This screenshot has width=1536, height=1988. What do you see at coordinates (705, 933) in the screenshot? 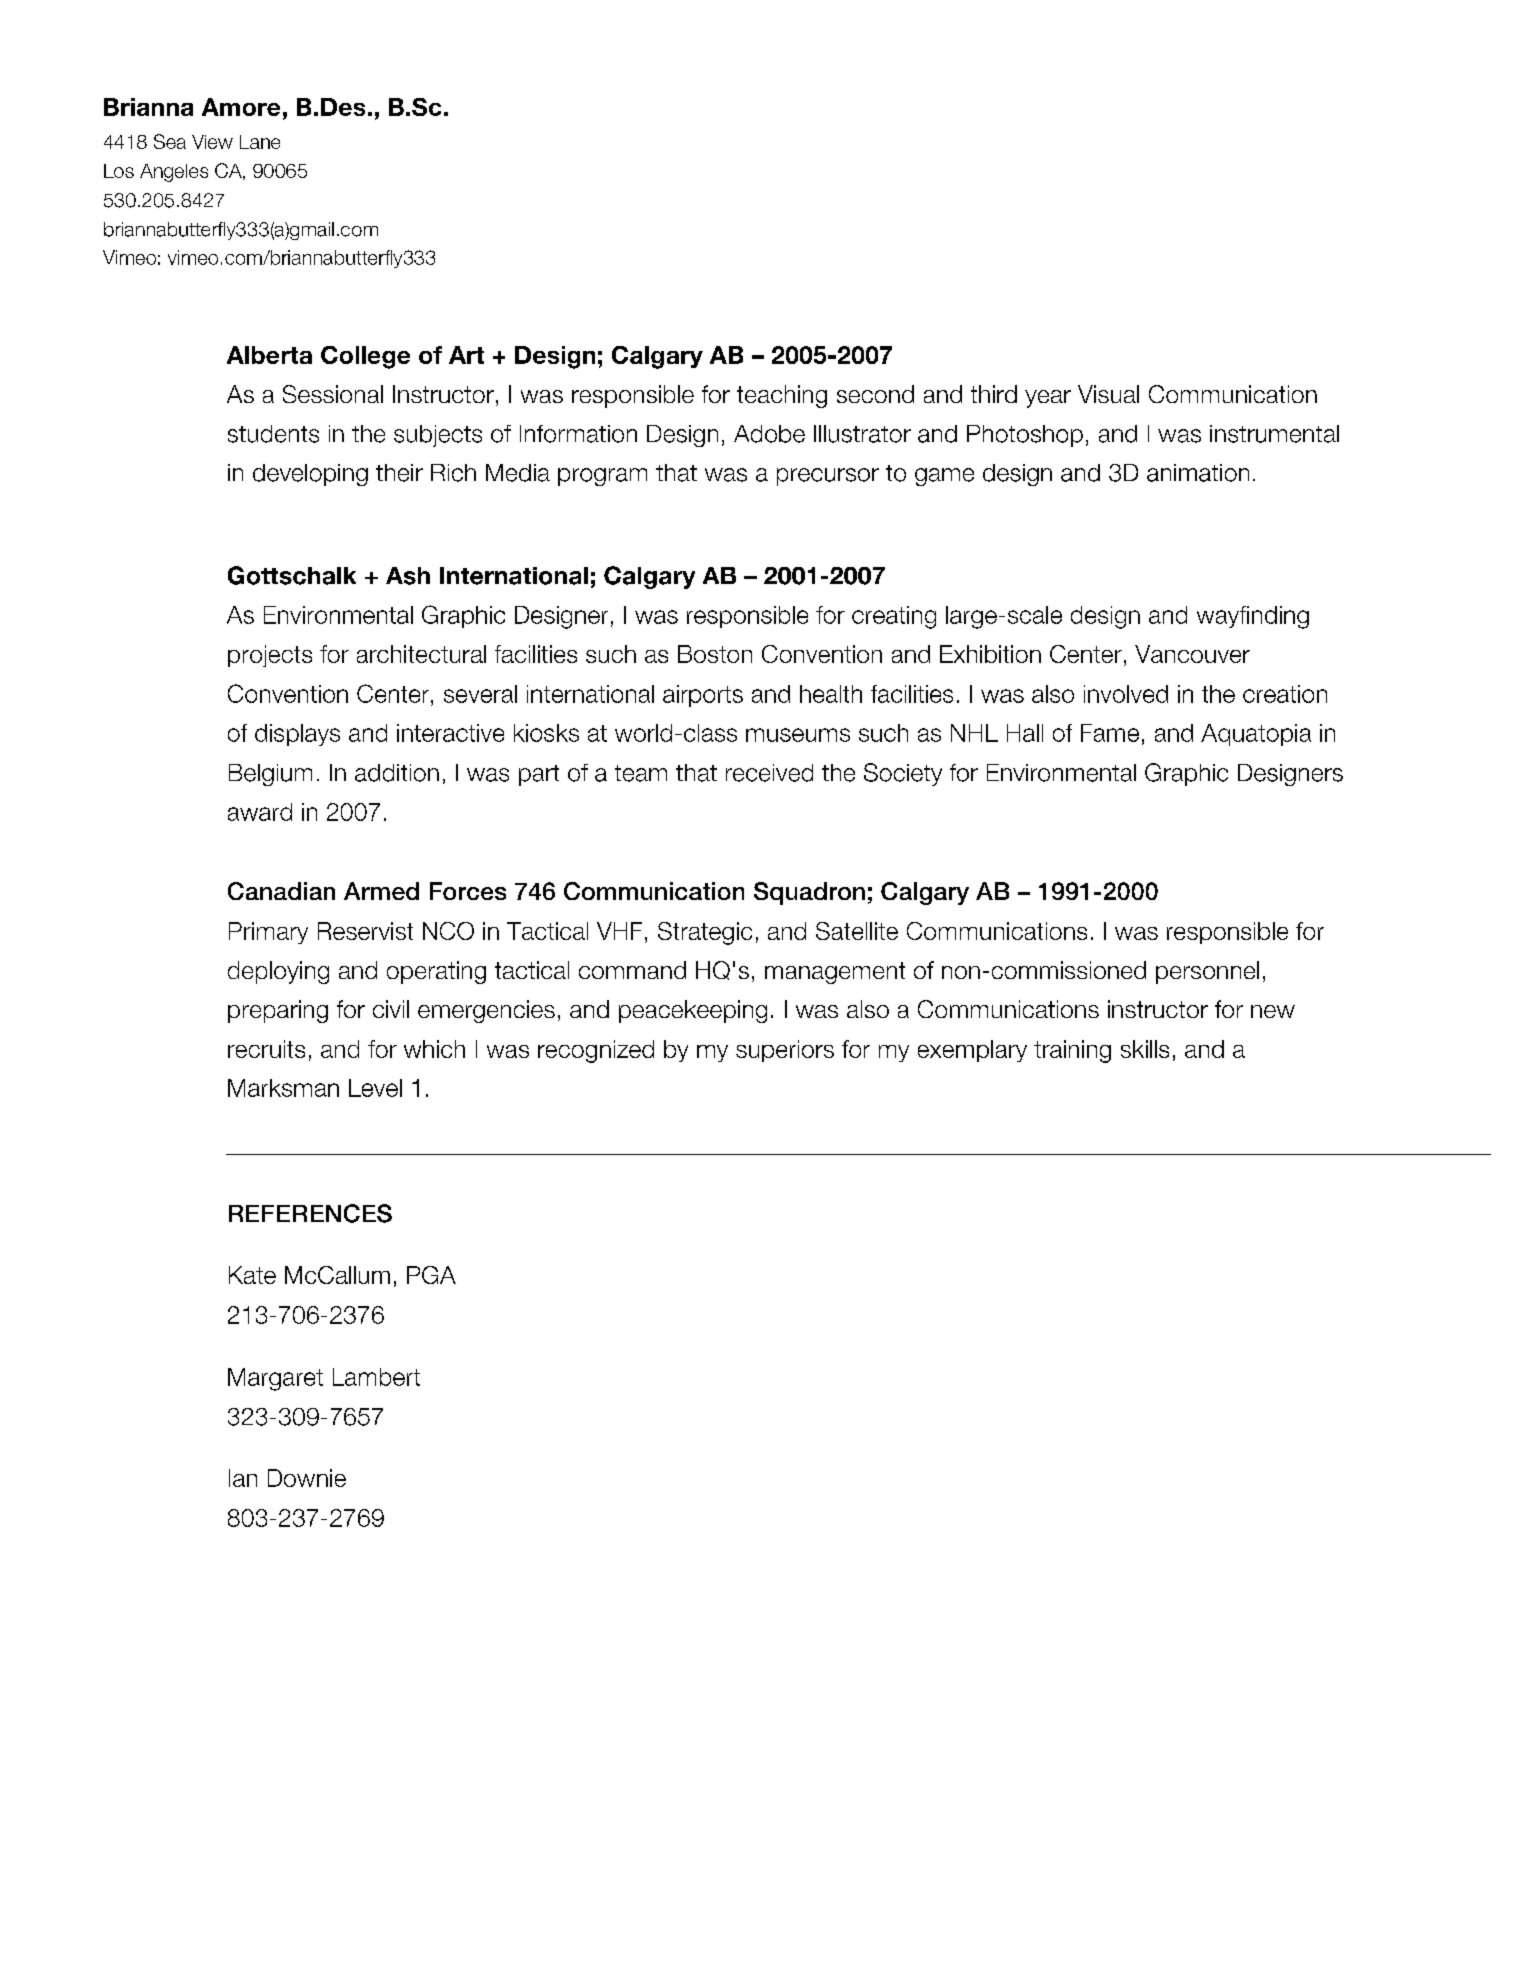
I see `Strategic` at bounding box center [705, 933].
